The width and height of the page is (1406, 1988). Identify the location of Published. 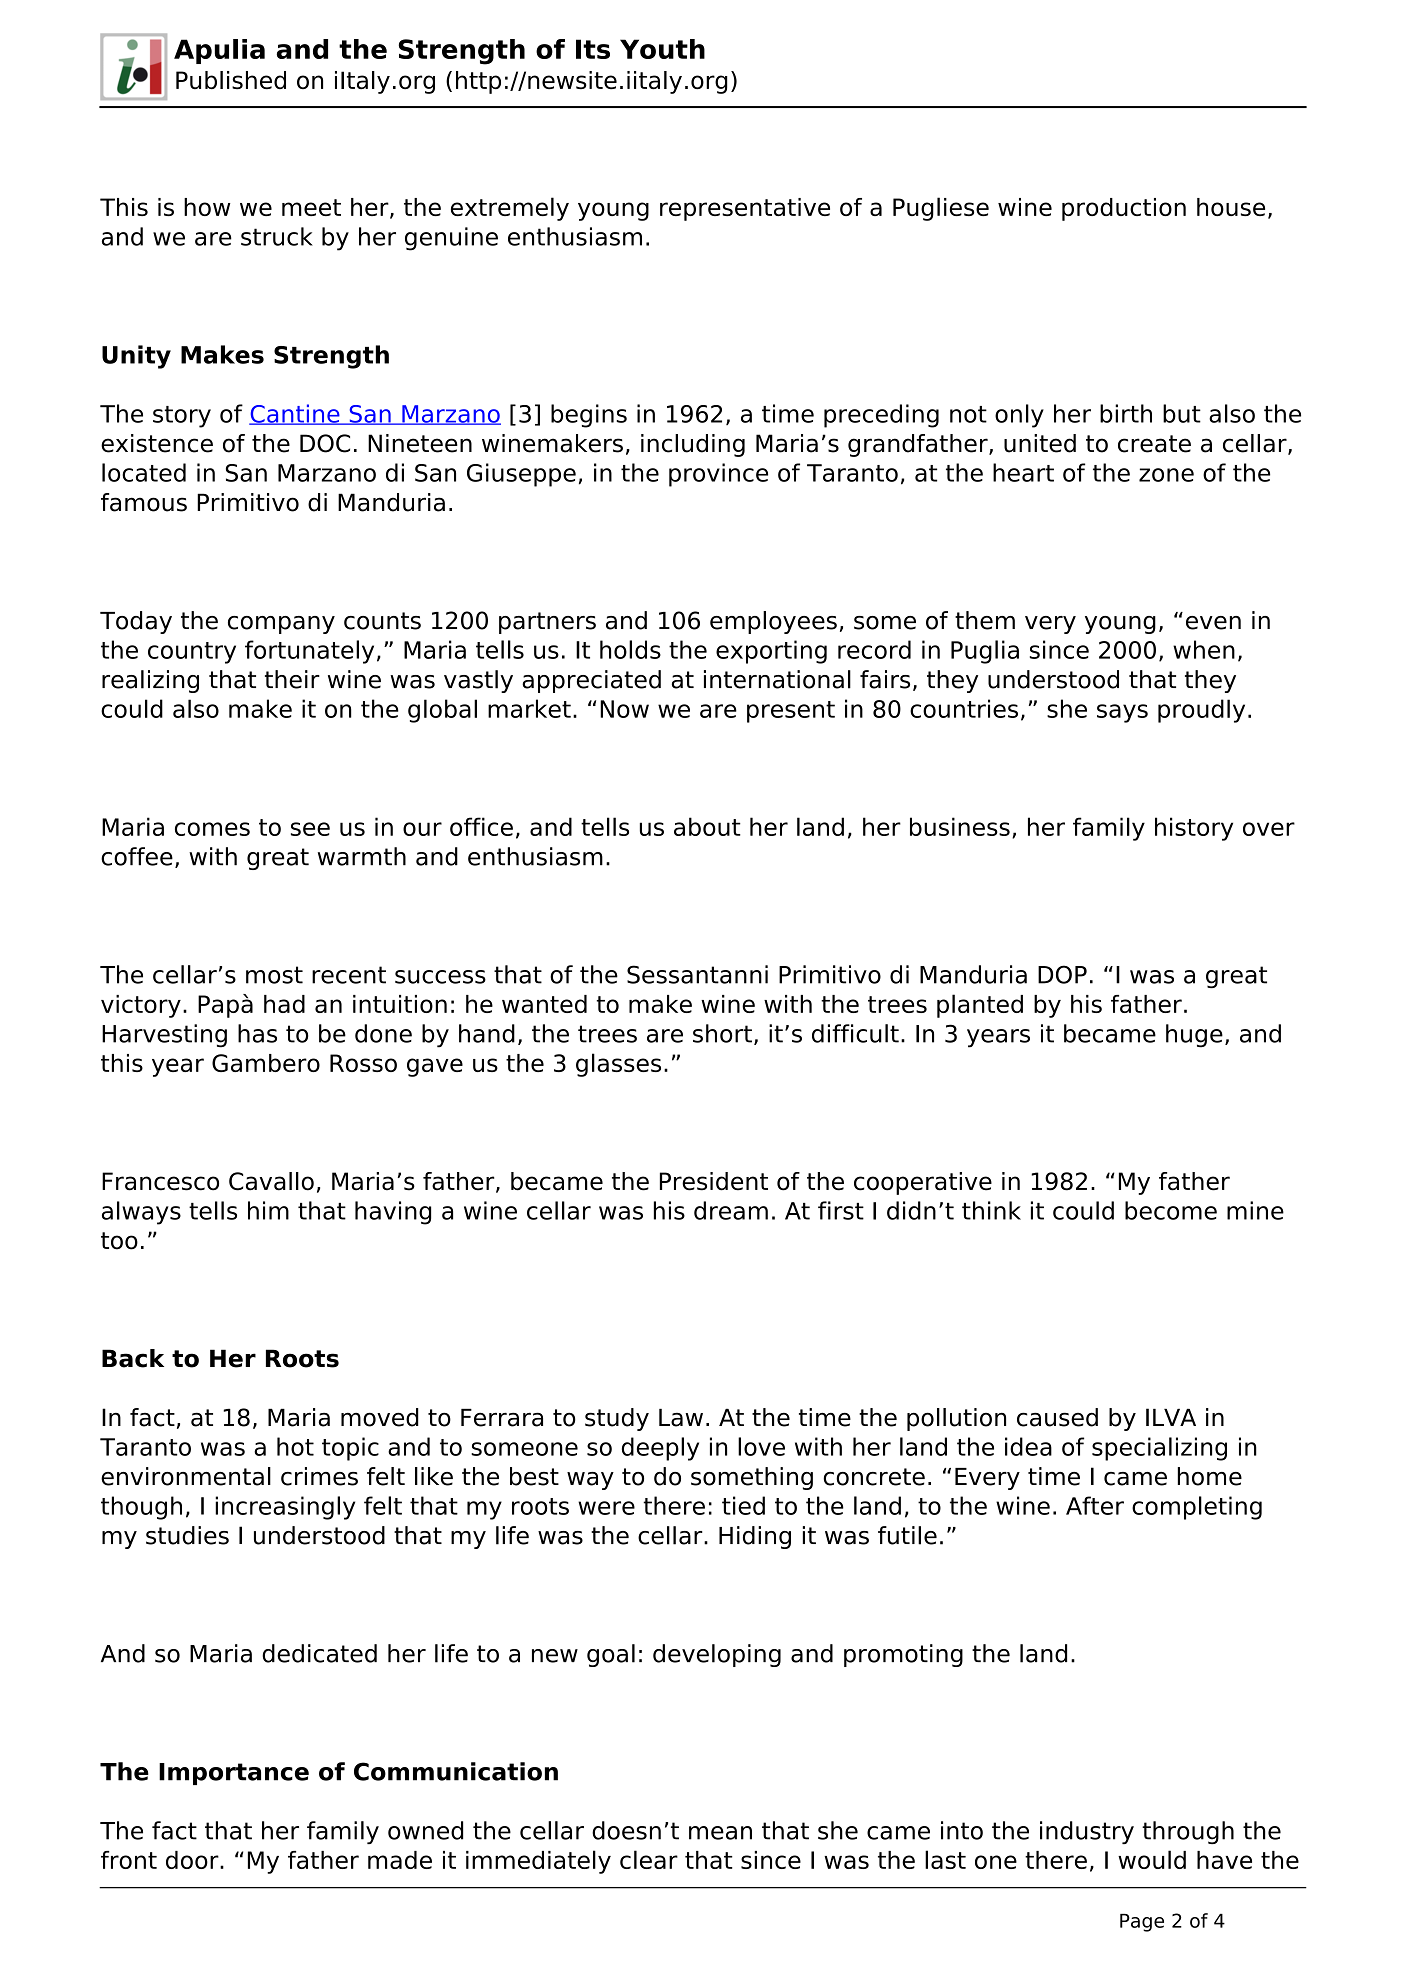
(231, 80).
